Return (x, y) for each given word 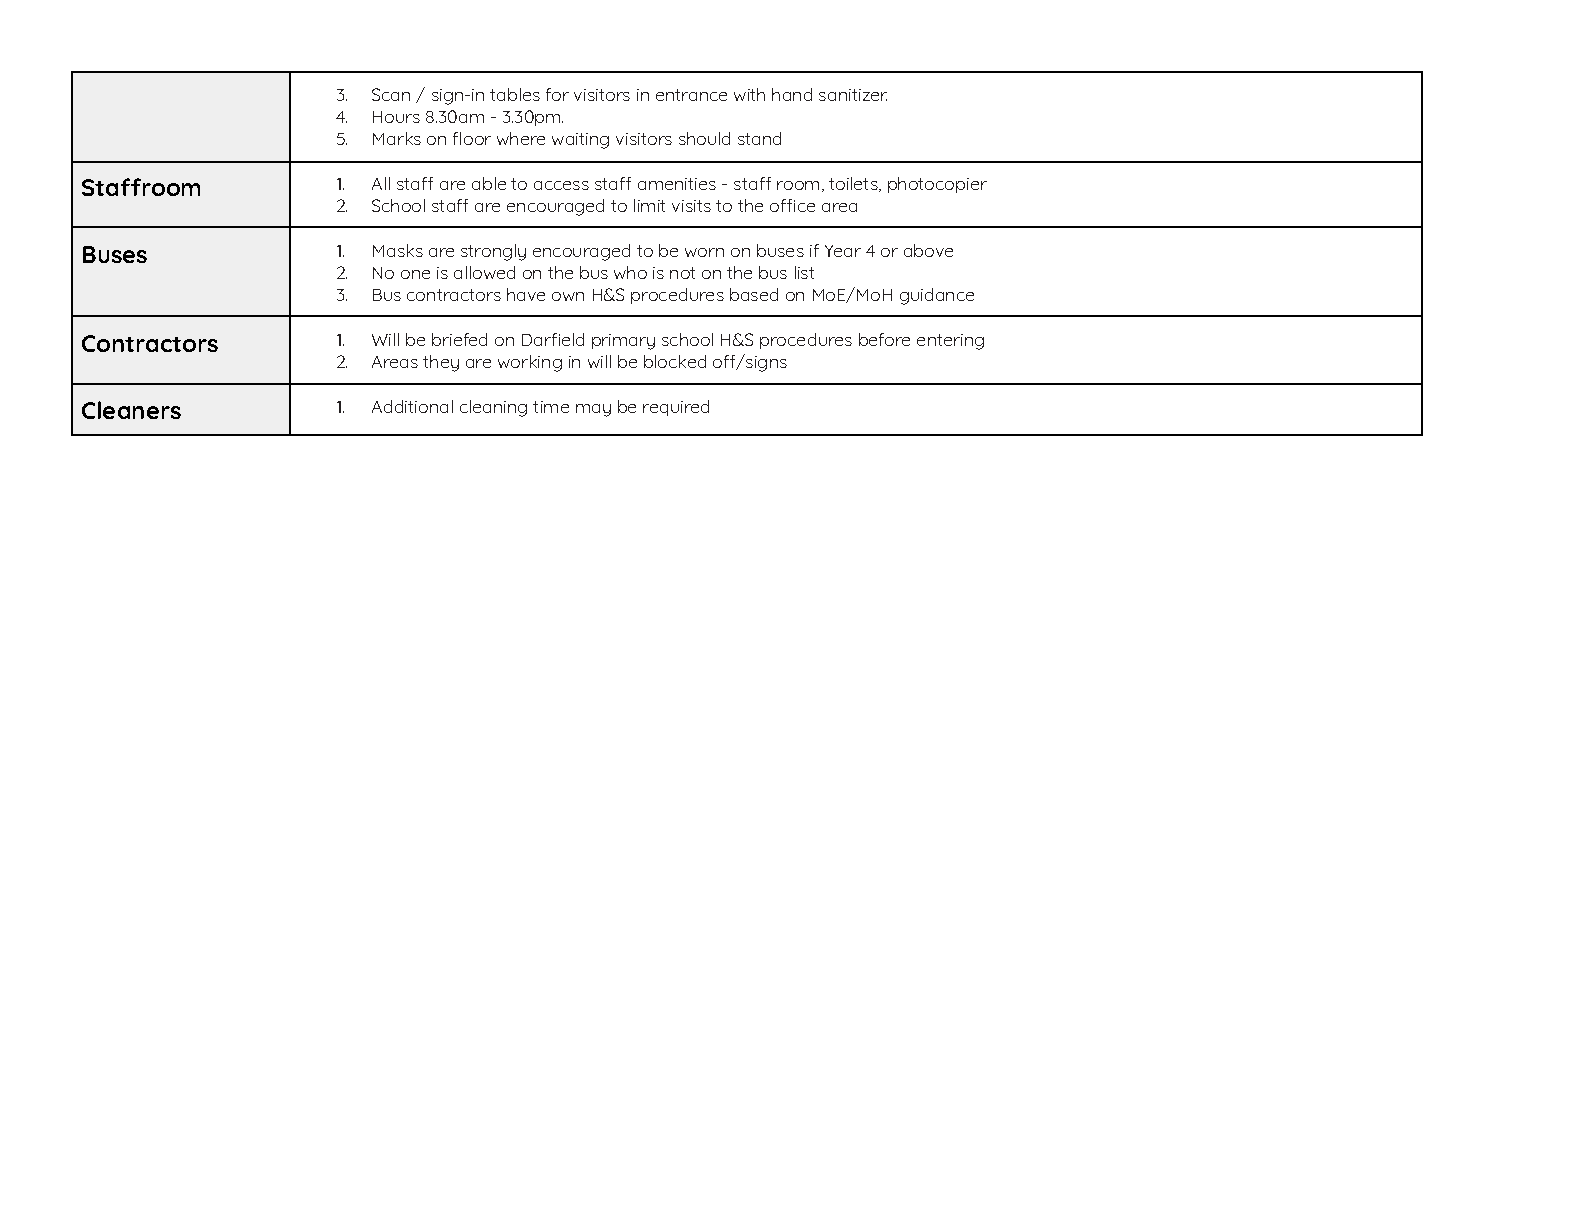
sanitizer (853, 95)
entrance (691, 95)
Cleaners (131, 410)
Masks (398, 250)
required (676, 408)
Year (843, 251)
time (551, 407)
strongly (493, 252)
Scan (391, 94)
